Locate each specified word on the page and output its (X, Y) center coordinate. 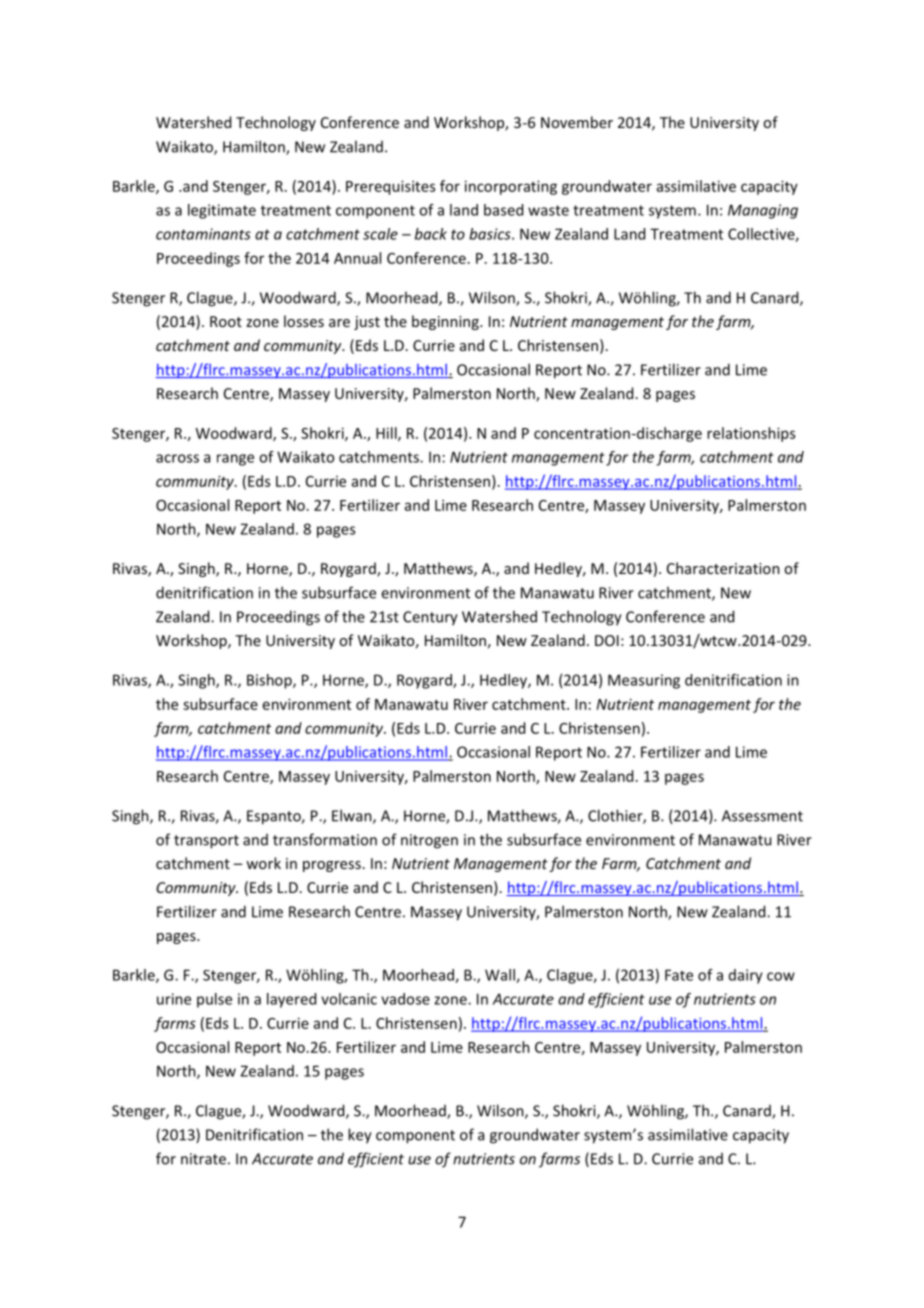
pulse (214, 1000)
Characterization (723, 568)
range (235, 460)
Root (226, 321)
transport (206, 842)
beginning (446, 322)
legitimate (222, 211)
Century (430, 618)
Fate (679, 975)
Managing (763, 211)
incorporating (511, 187)
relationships (751, 434)
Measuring (644, 681)
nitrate (203, 1159)
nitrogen (429, 841)
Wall (501, 976)
